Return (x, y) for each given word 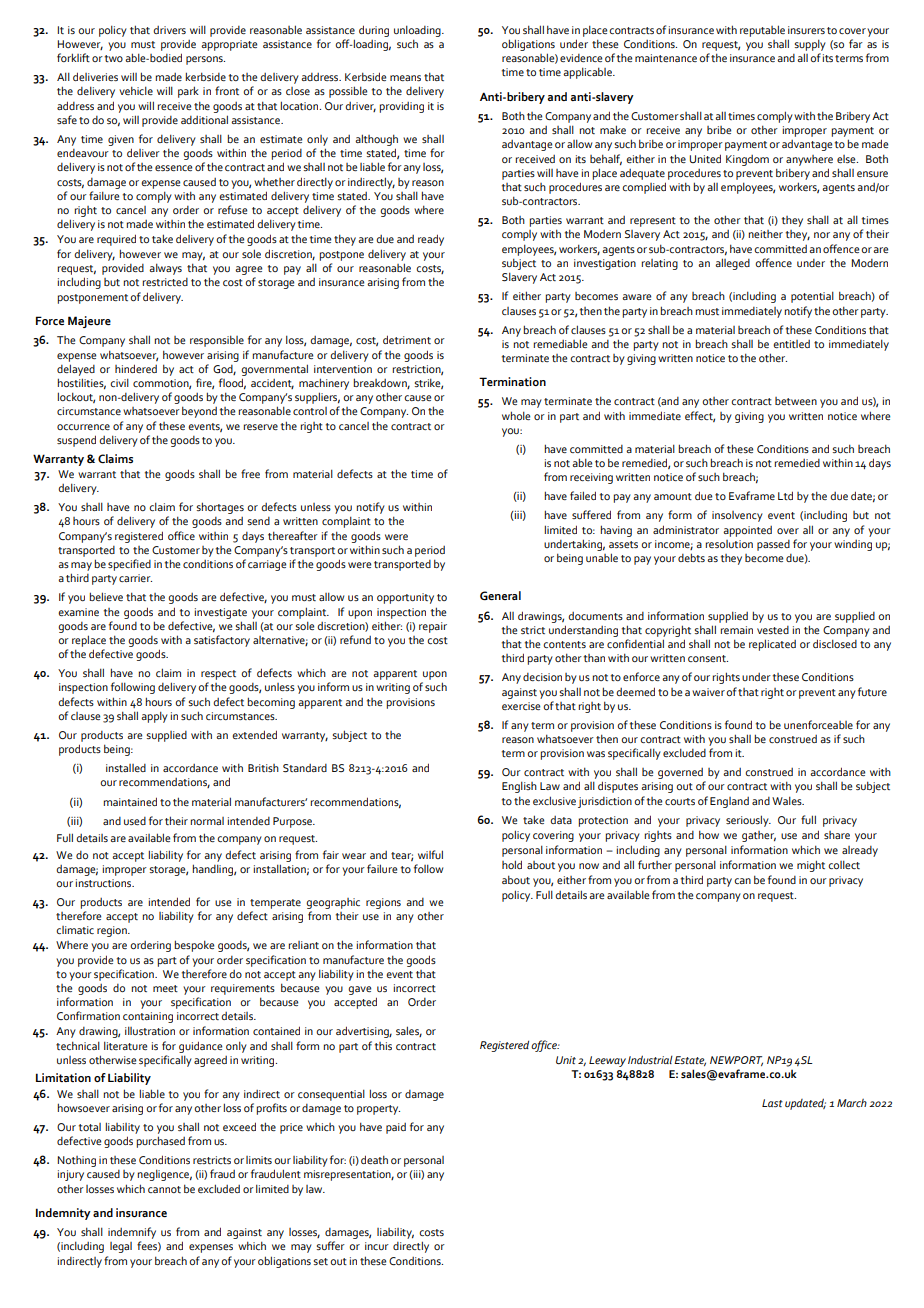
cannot (164, 1189)
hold (512, 864)
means (405, 78)
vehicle (136, 90)
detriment (407, 339)
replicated (772, 645)
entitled (791, 344)
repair (433, 627)
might (811, 866)
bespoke (194, 946)
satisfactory (222, 641)
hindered (136, 368)
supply (810, 45)
